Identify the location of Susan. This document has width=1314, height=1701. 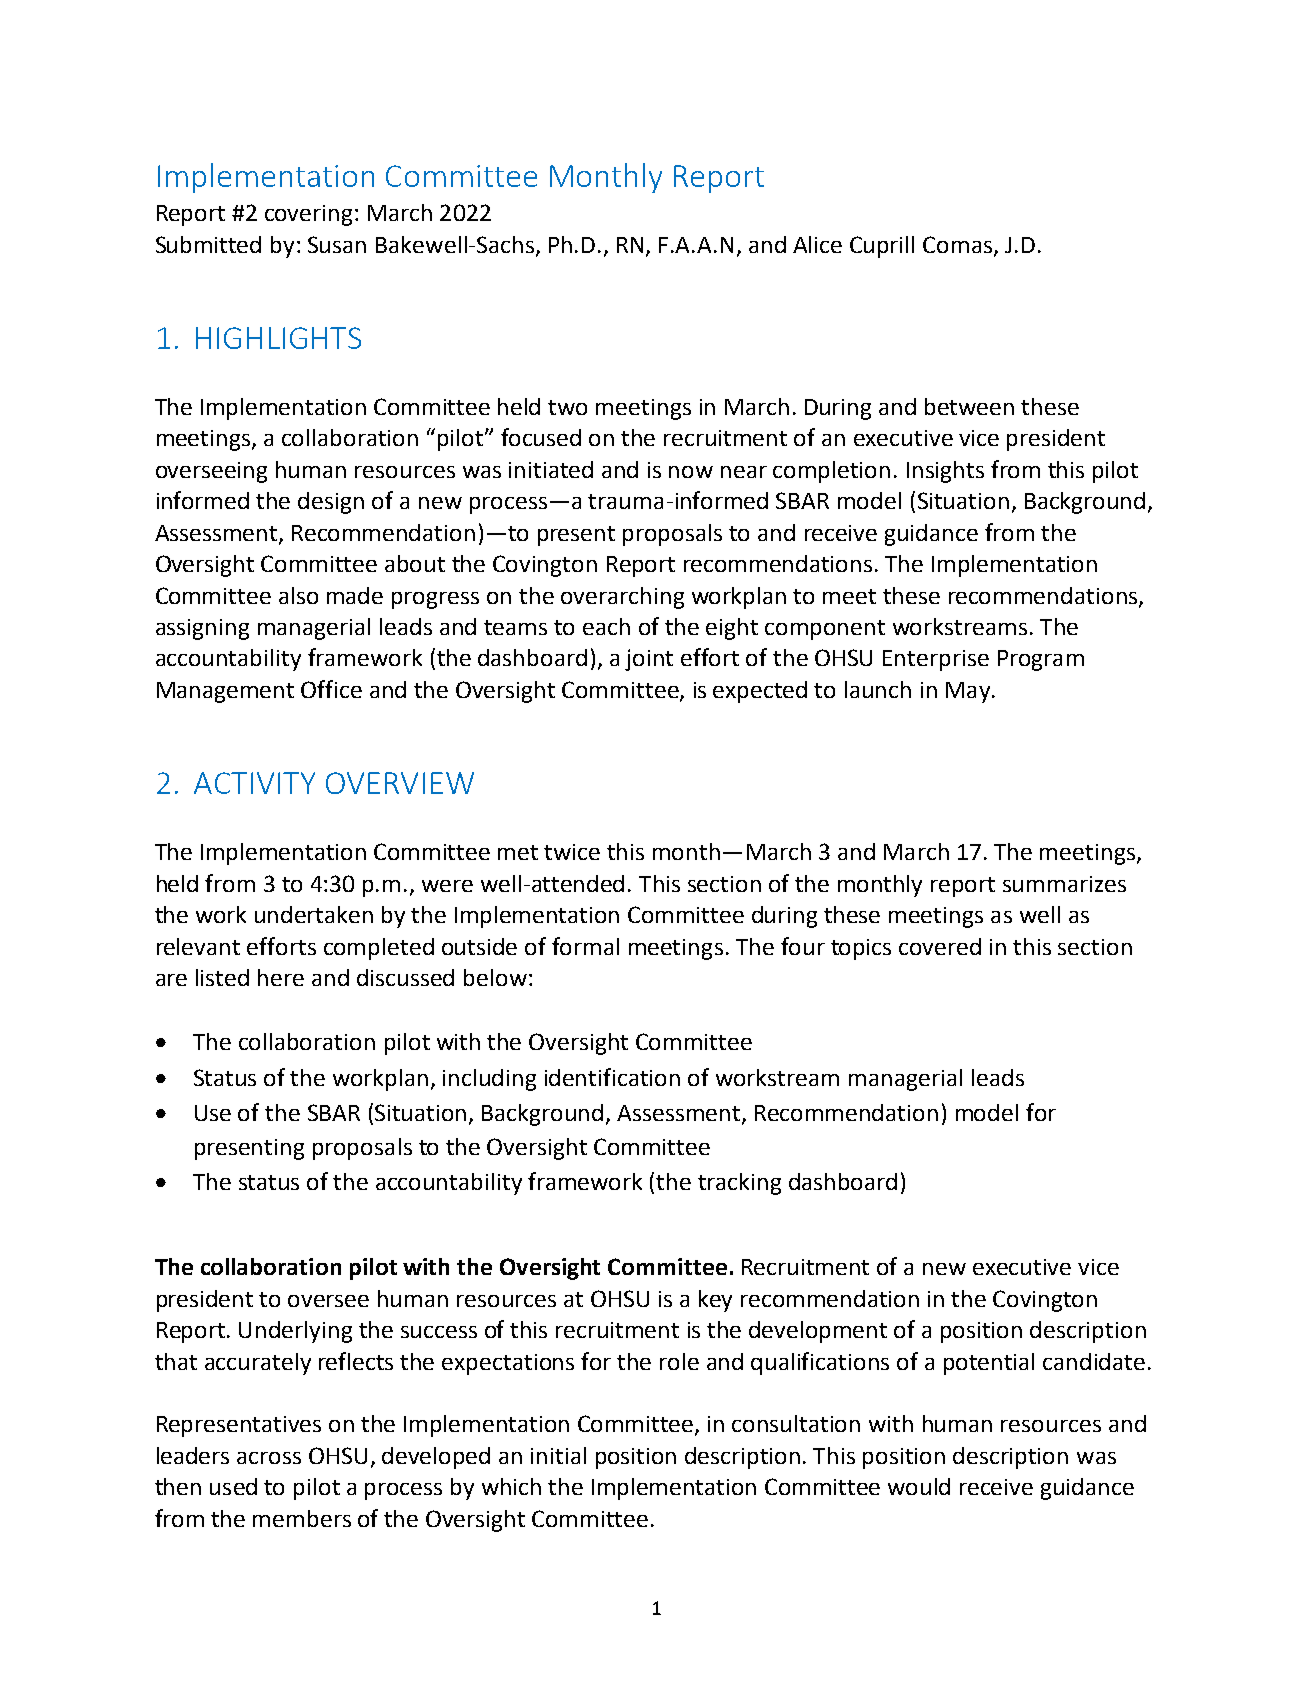
(337, 244).
